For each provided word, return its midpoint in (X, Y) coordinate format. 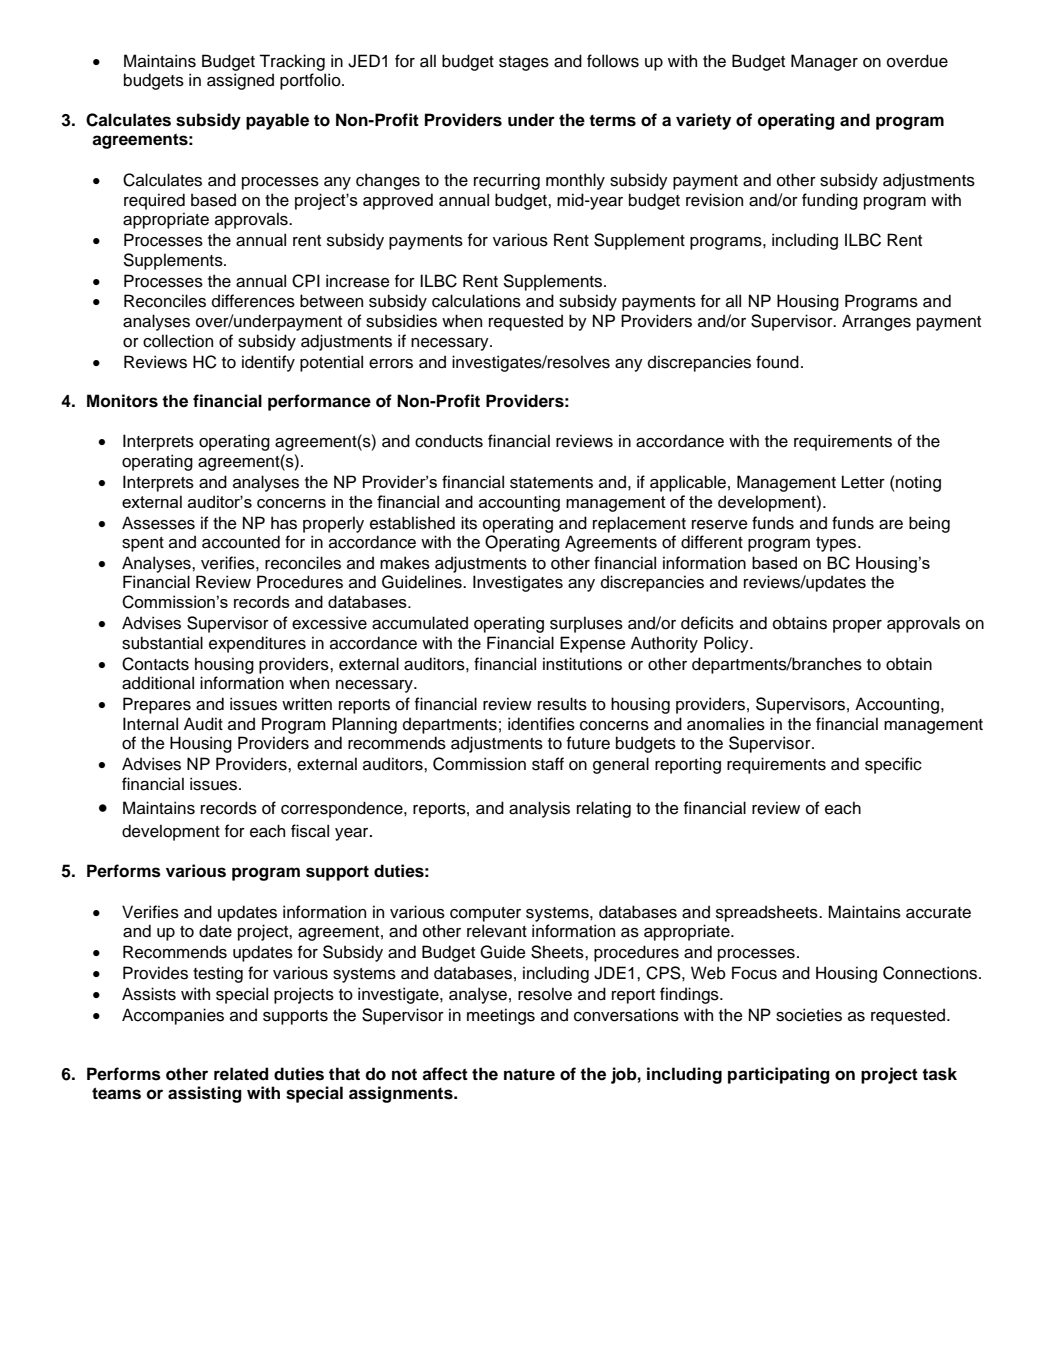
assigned (240, 81)
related (241, 1074)
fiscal (310, 831)
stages (524, 63)
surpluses (586, 624)
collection (178, 341)
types (837, 544)
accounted (241, 542)
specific (893, 765)
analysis (539, 809)
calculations (476, 301)
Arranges (876, 322)
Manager (824, 62)
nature (529, 1075)
